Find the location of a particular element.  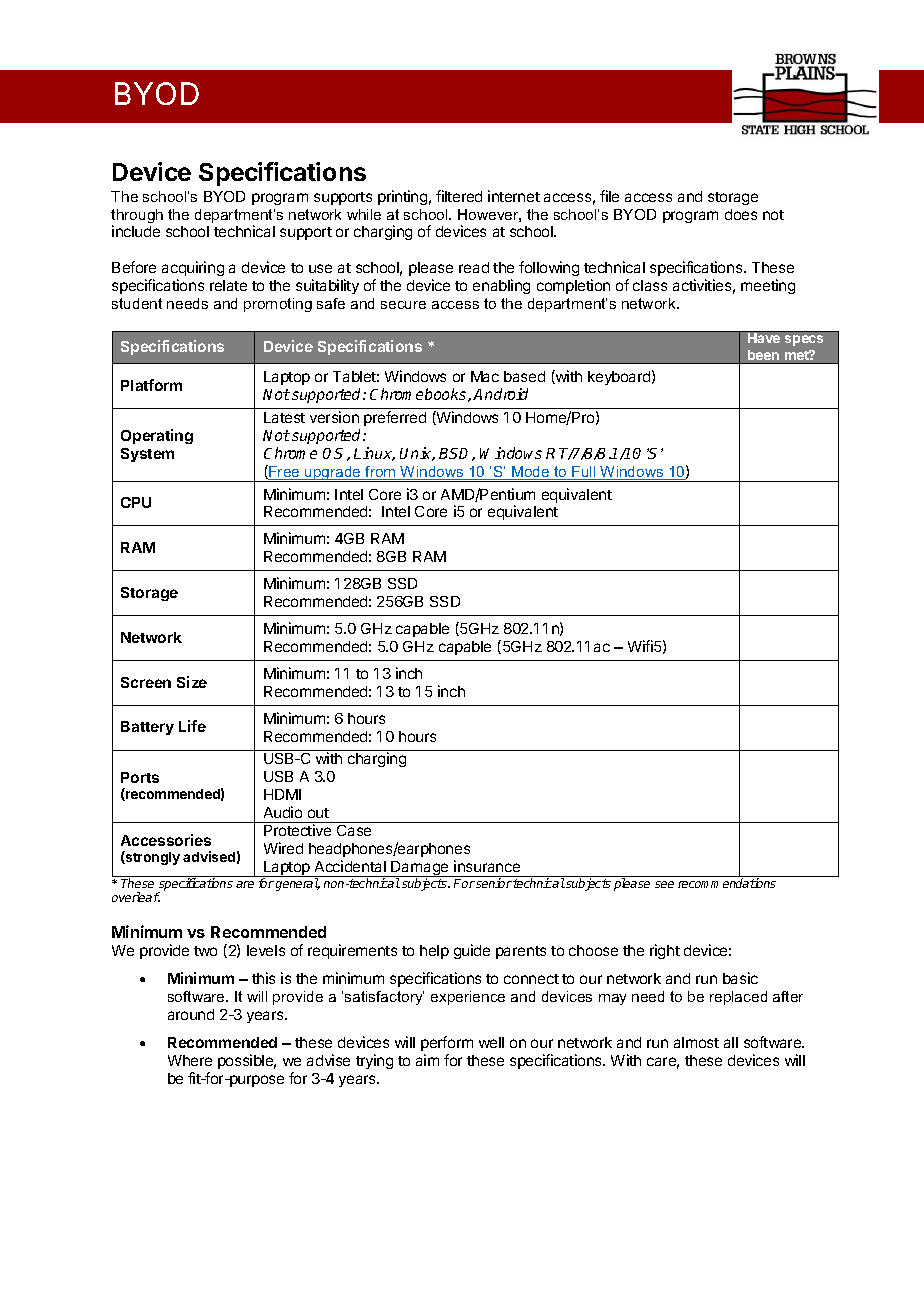

around is located at coordinates (191, 1014).
